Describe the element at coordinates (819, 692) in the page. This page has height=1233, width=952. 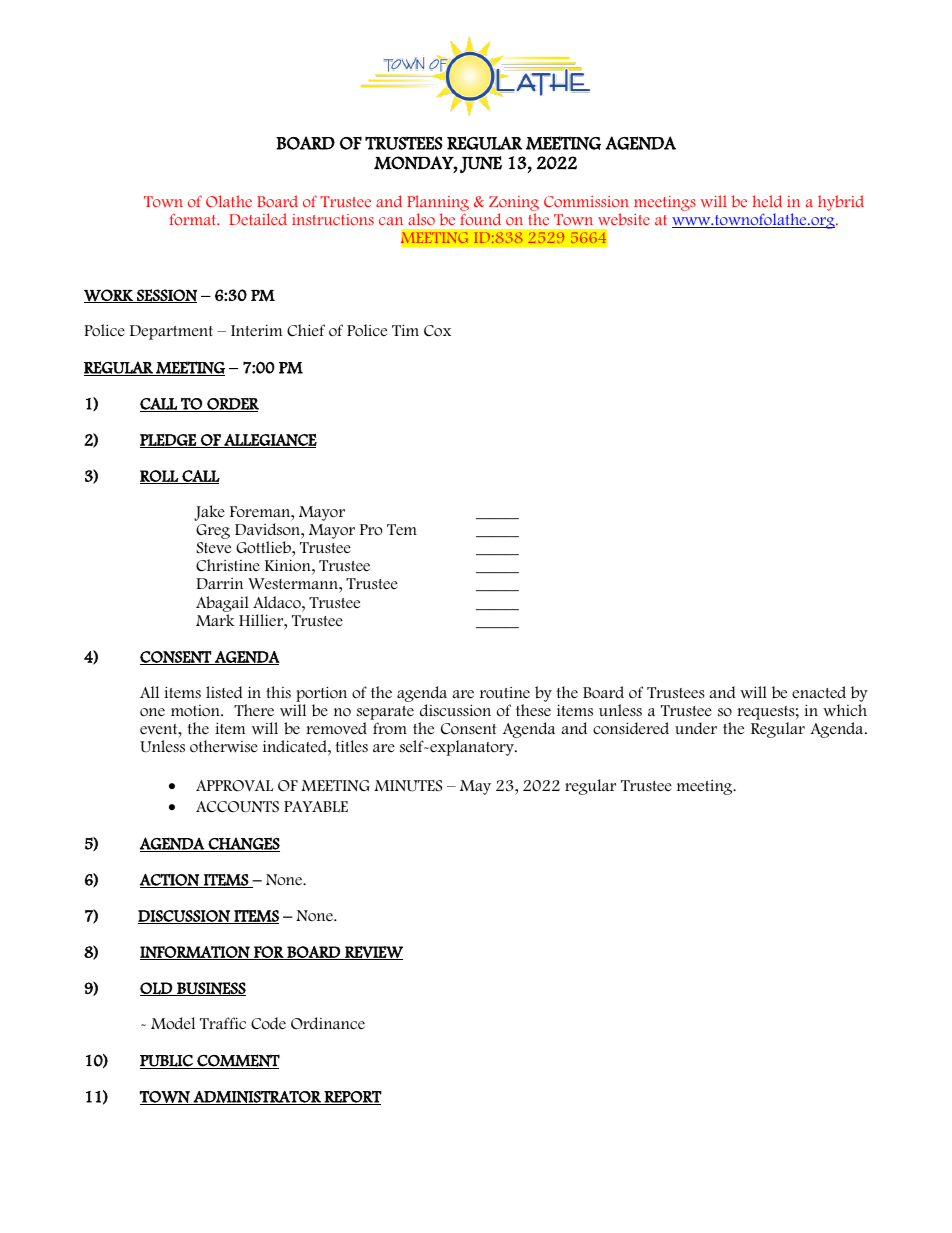
I see `enacted` at that location.
